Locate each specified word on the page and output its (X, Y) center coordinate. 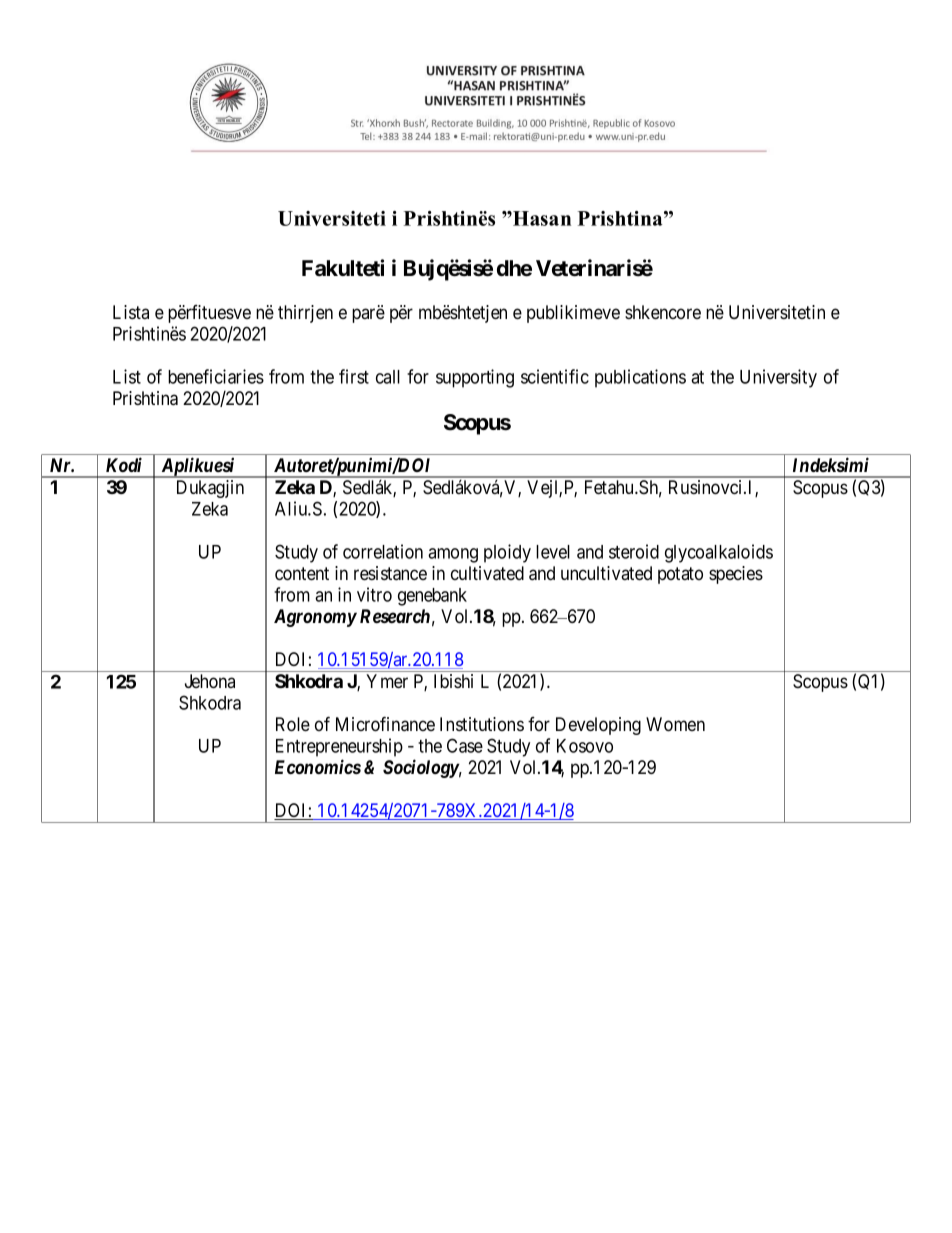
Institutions (482, 724)
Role (293, 724)
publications (640, 378)
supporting (475, 378)
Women (675, 724)
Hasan (541, 218)
